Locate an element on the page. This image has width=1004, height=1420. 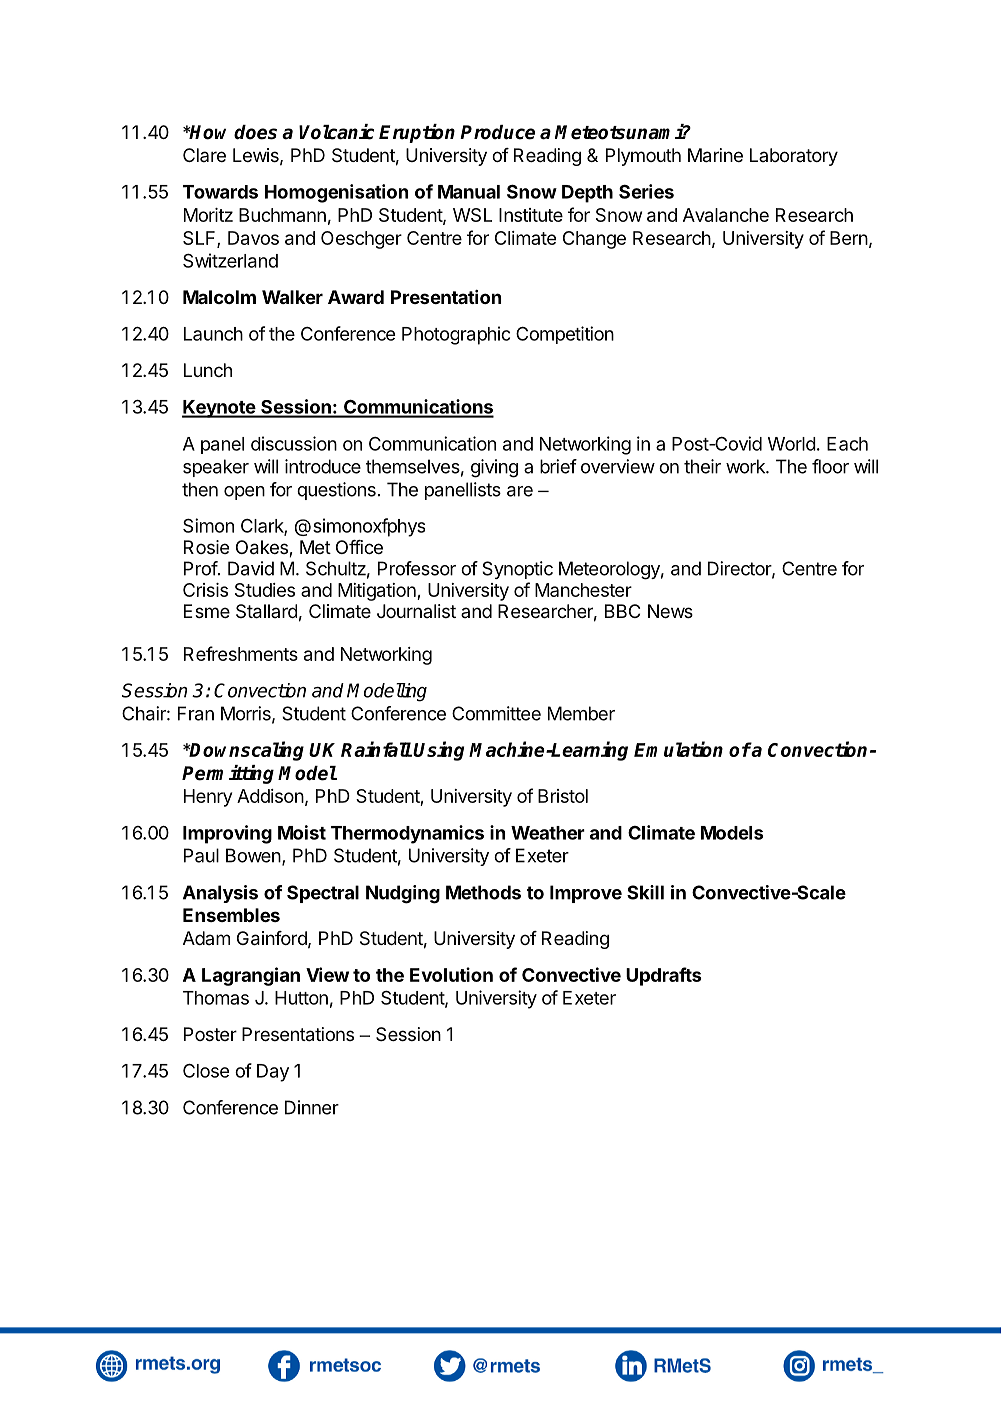
Produce is located at coordinates (497, 132).
